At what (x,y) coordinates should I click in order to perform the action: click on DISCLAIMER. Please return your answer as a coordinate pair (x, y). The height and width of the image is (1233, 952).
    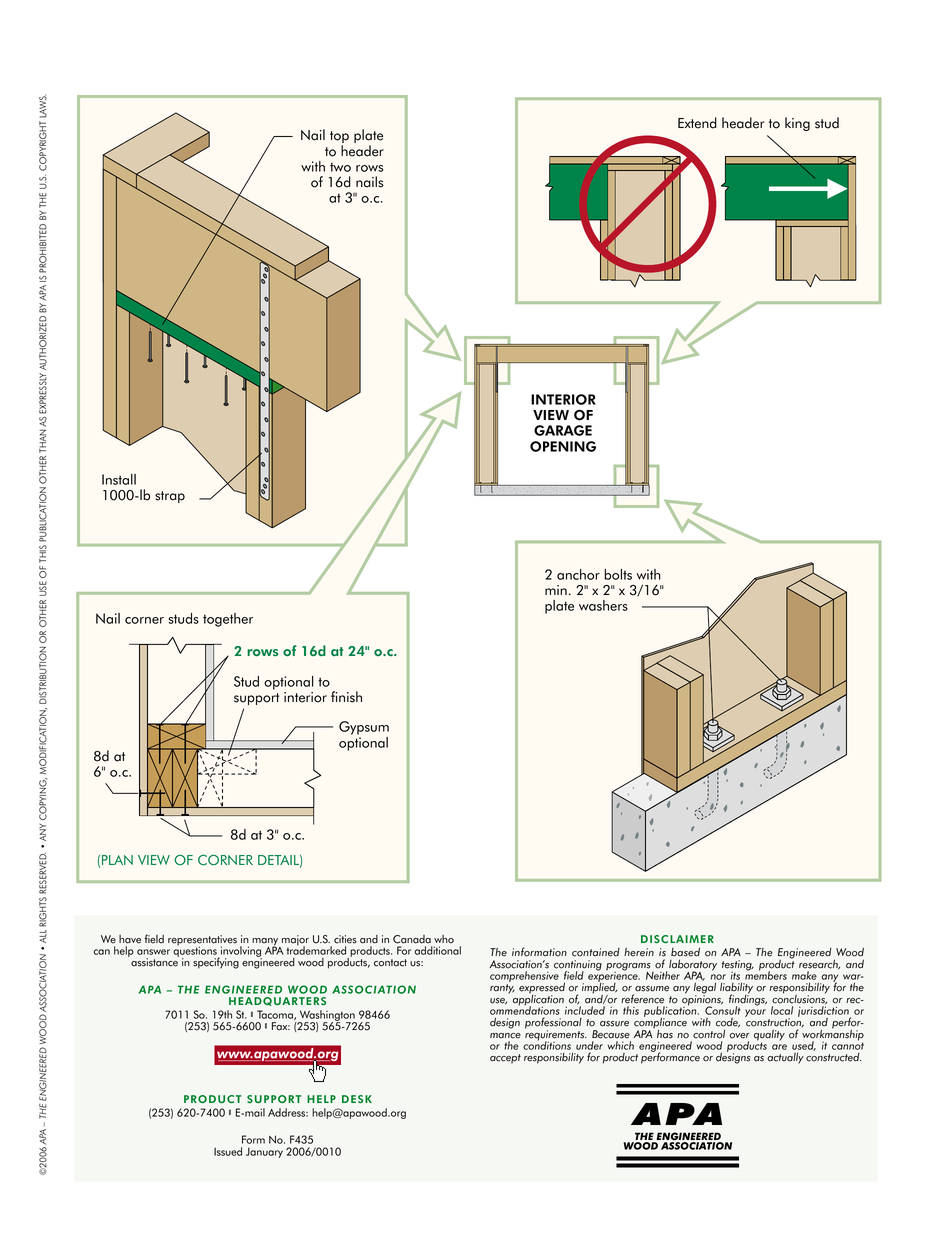
    Looking at the image, I should click on (677, 939).
